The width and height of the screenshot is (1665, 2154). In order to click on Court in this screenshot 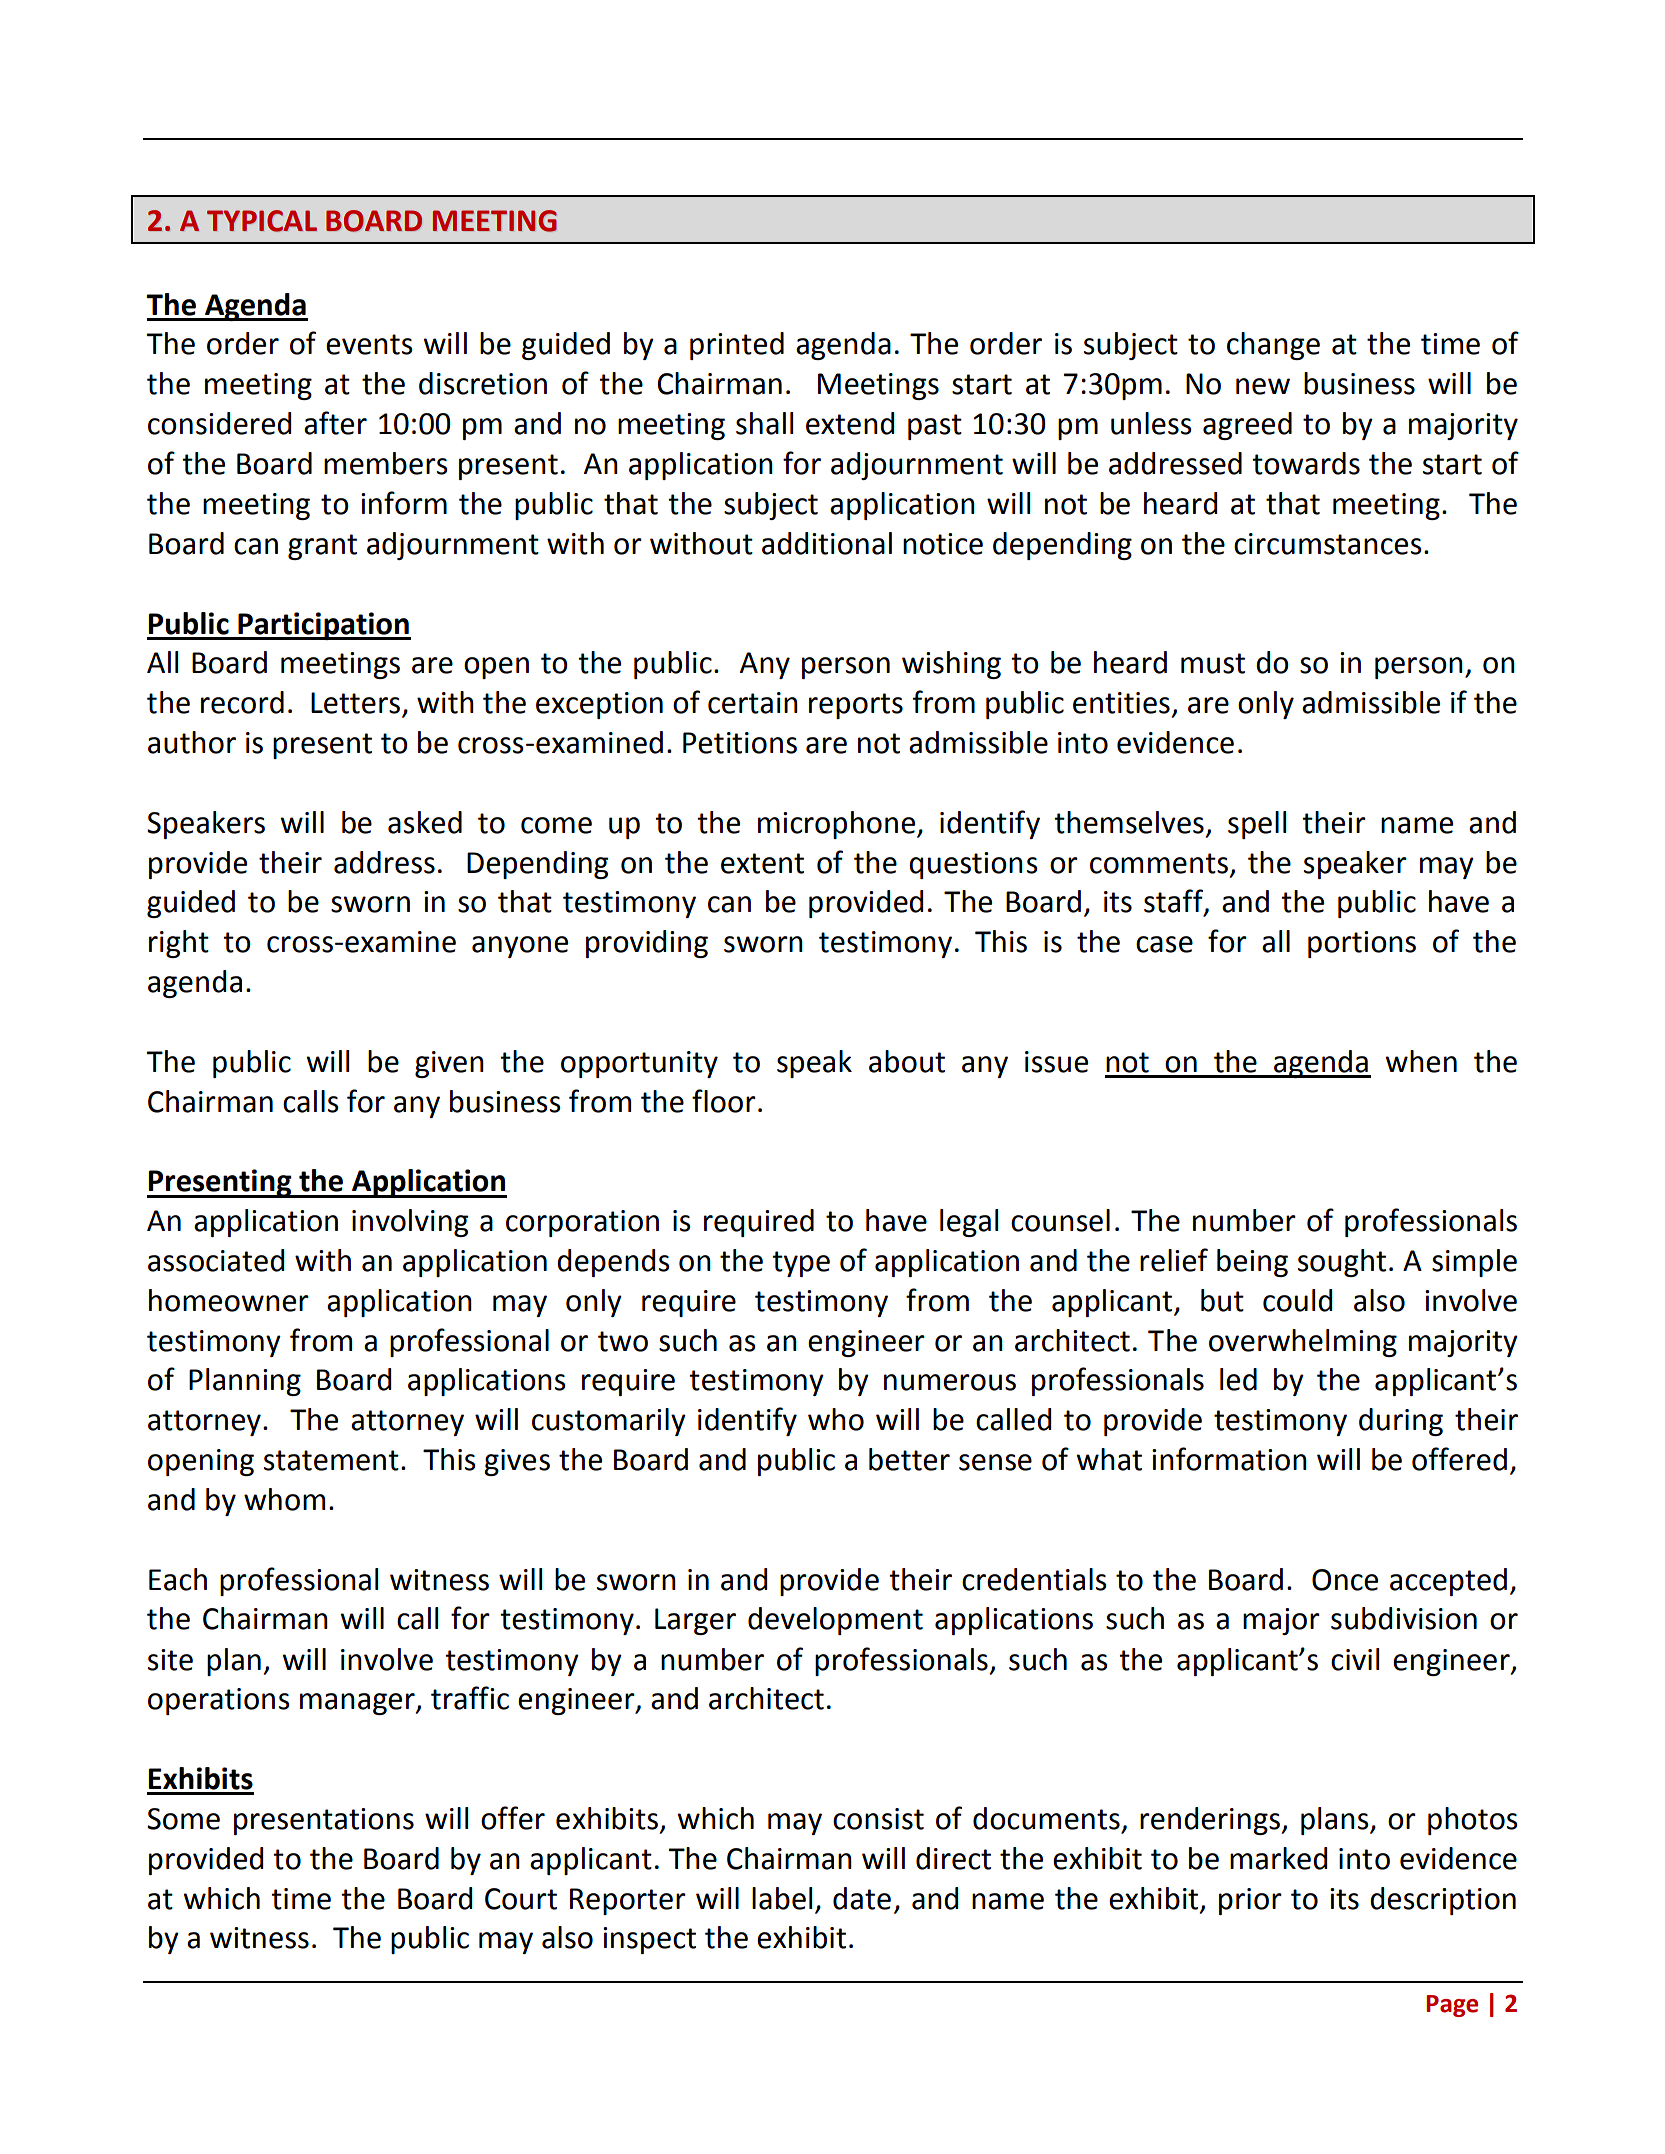, I will do `click(521, 1899)`.
